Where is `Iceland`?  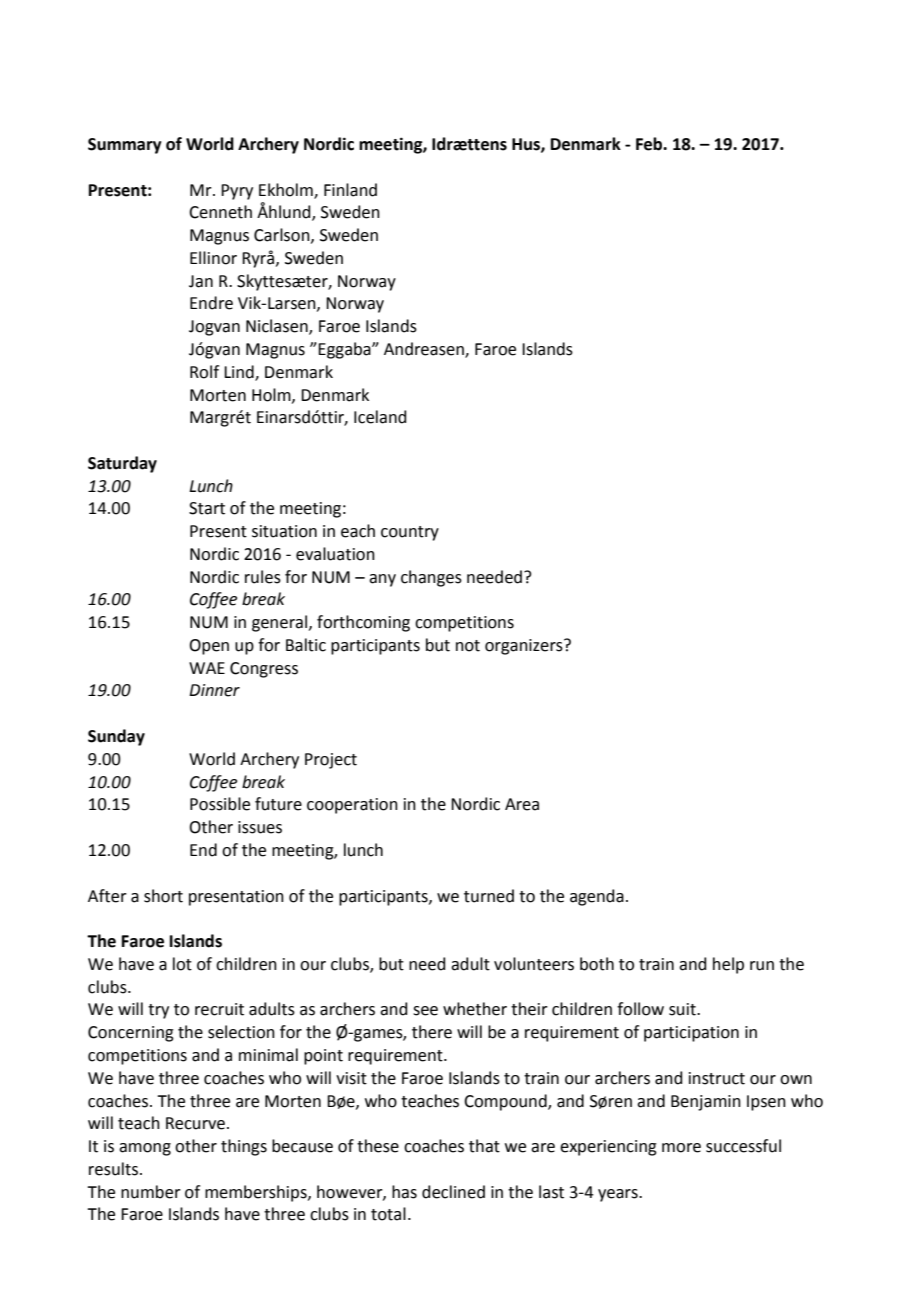 Iceland is located at coordinates (380, 417).
